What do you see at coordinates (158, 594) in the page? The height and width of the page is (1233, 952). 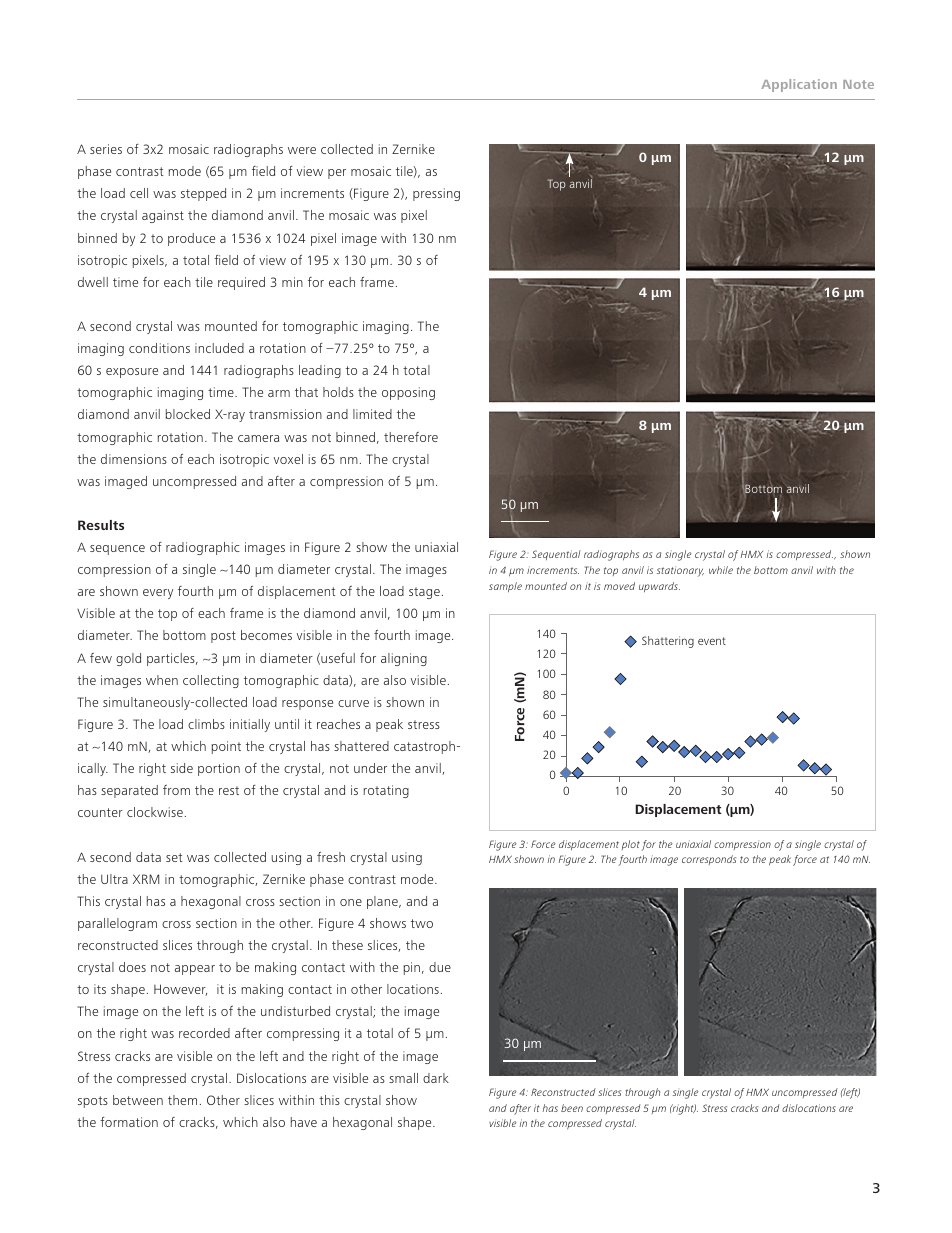 I see `every` at bounding box center [158, 594].
